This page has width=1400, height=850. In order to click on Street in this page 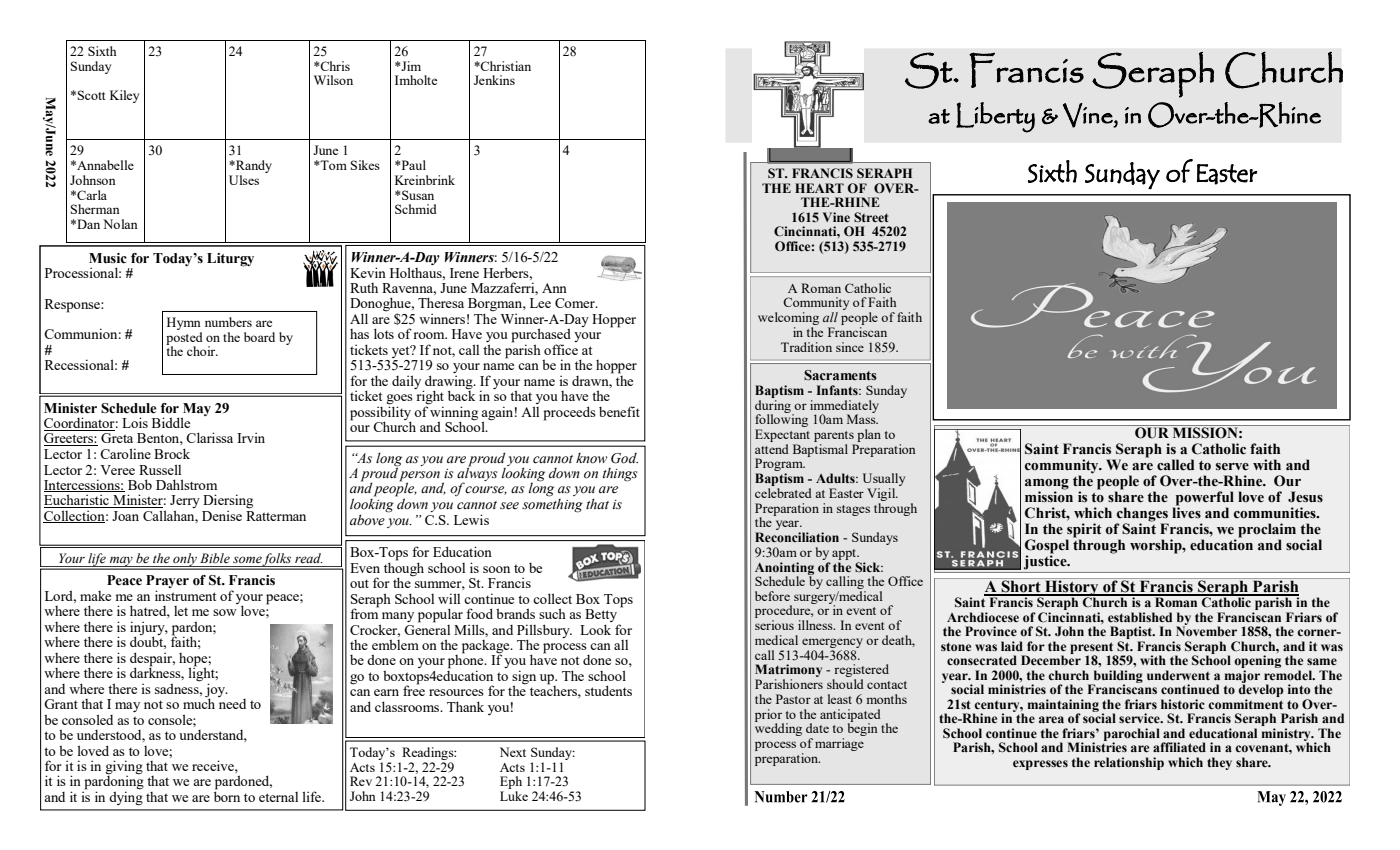, I will do `click(871, 217)`.
